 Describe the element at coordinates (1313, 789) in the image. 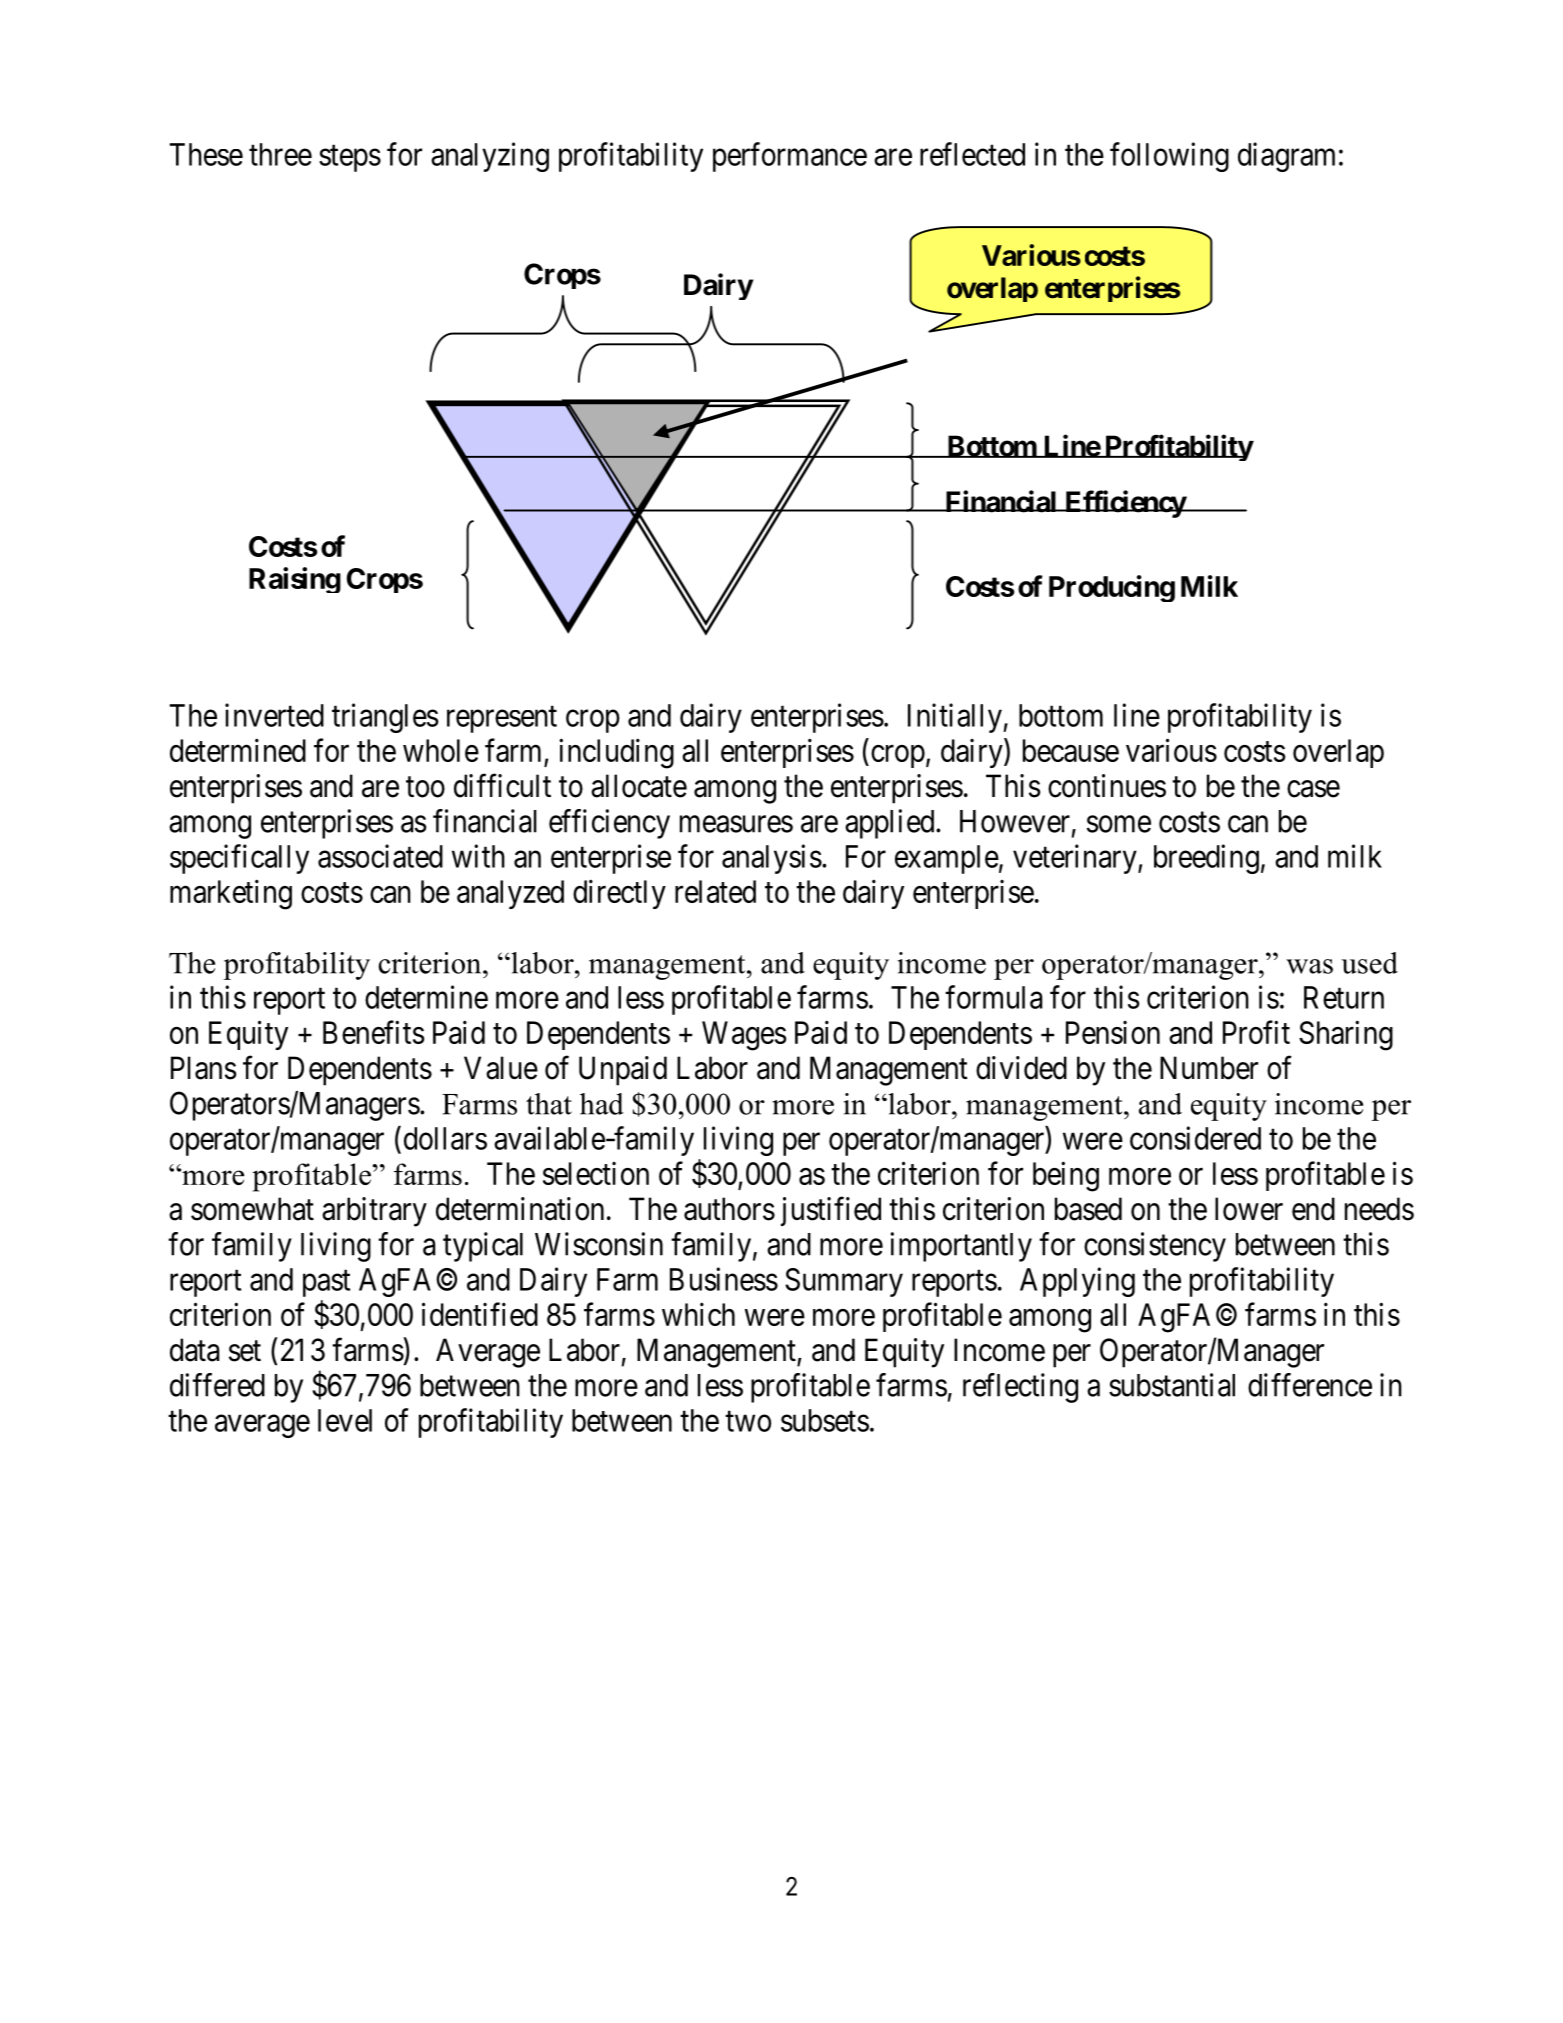

I see `case` at that location.
